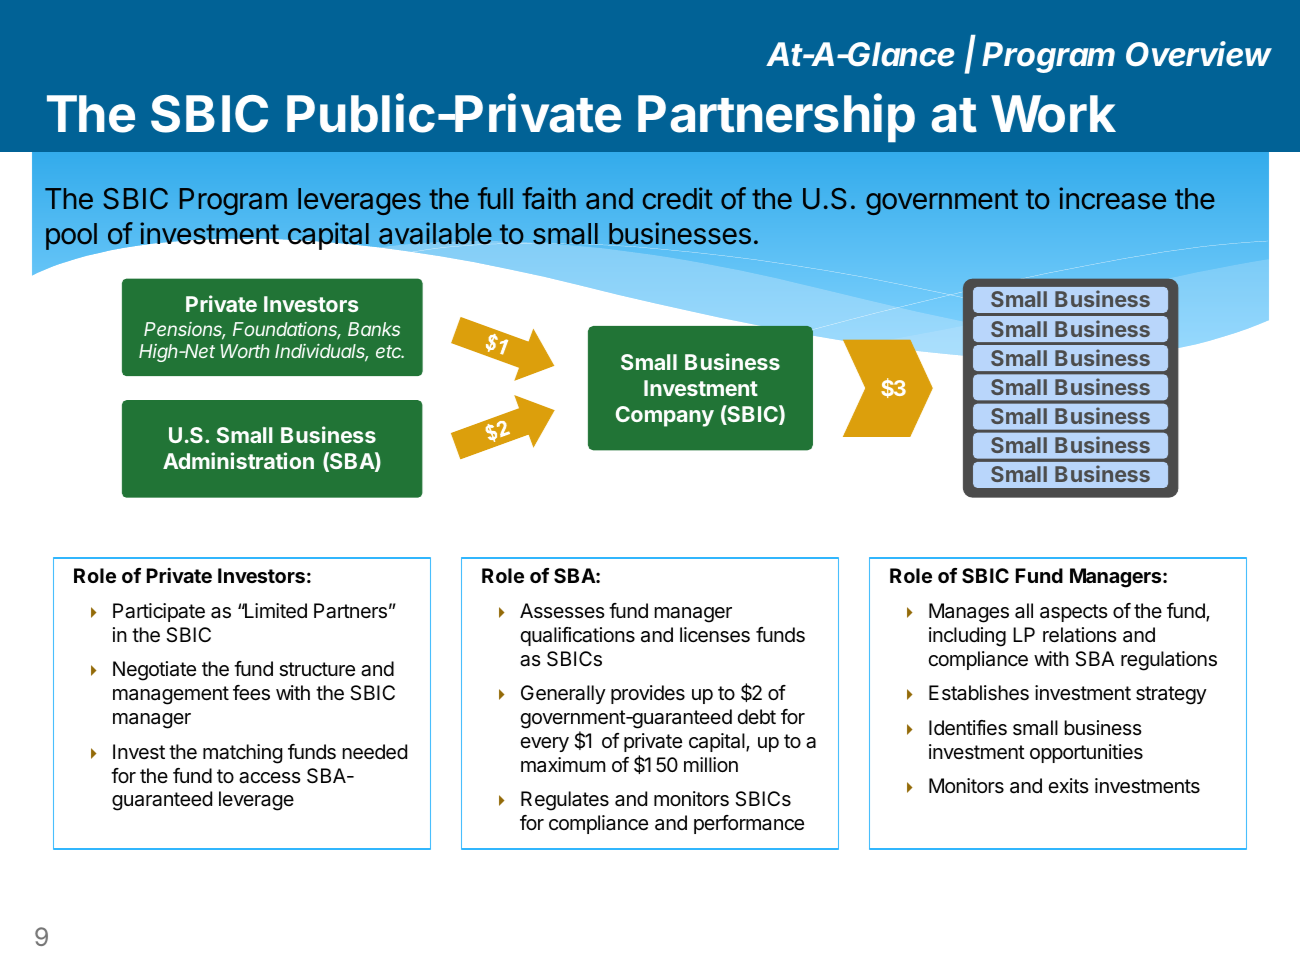 The height and width of the image is (975, 1300). What do you see at coordinates (1053, 114) in the image?
I see `Work` at bounding box center [1053, 114].
